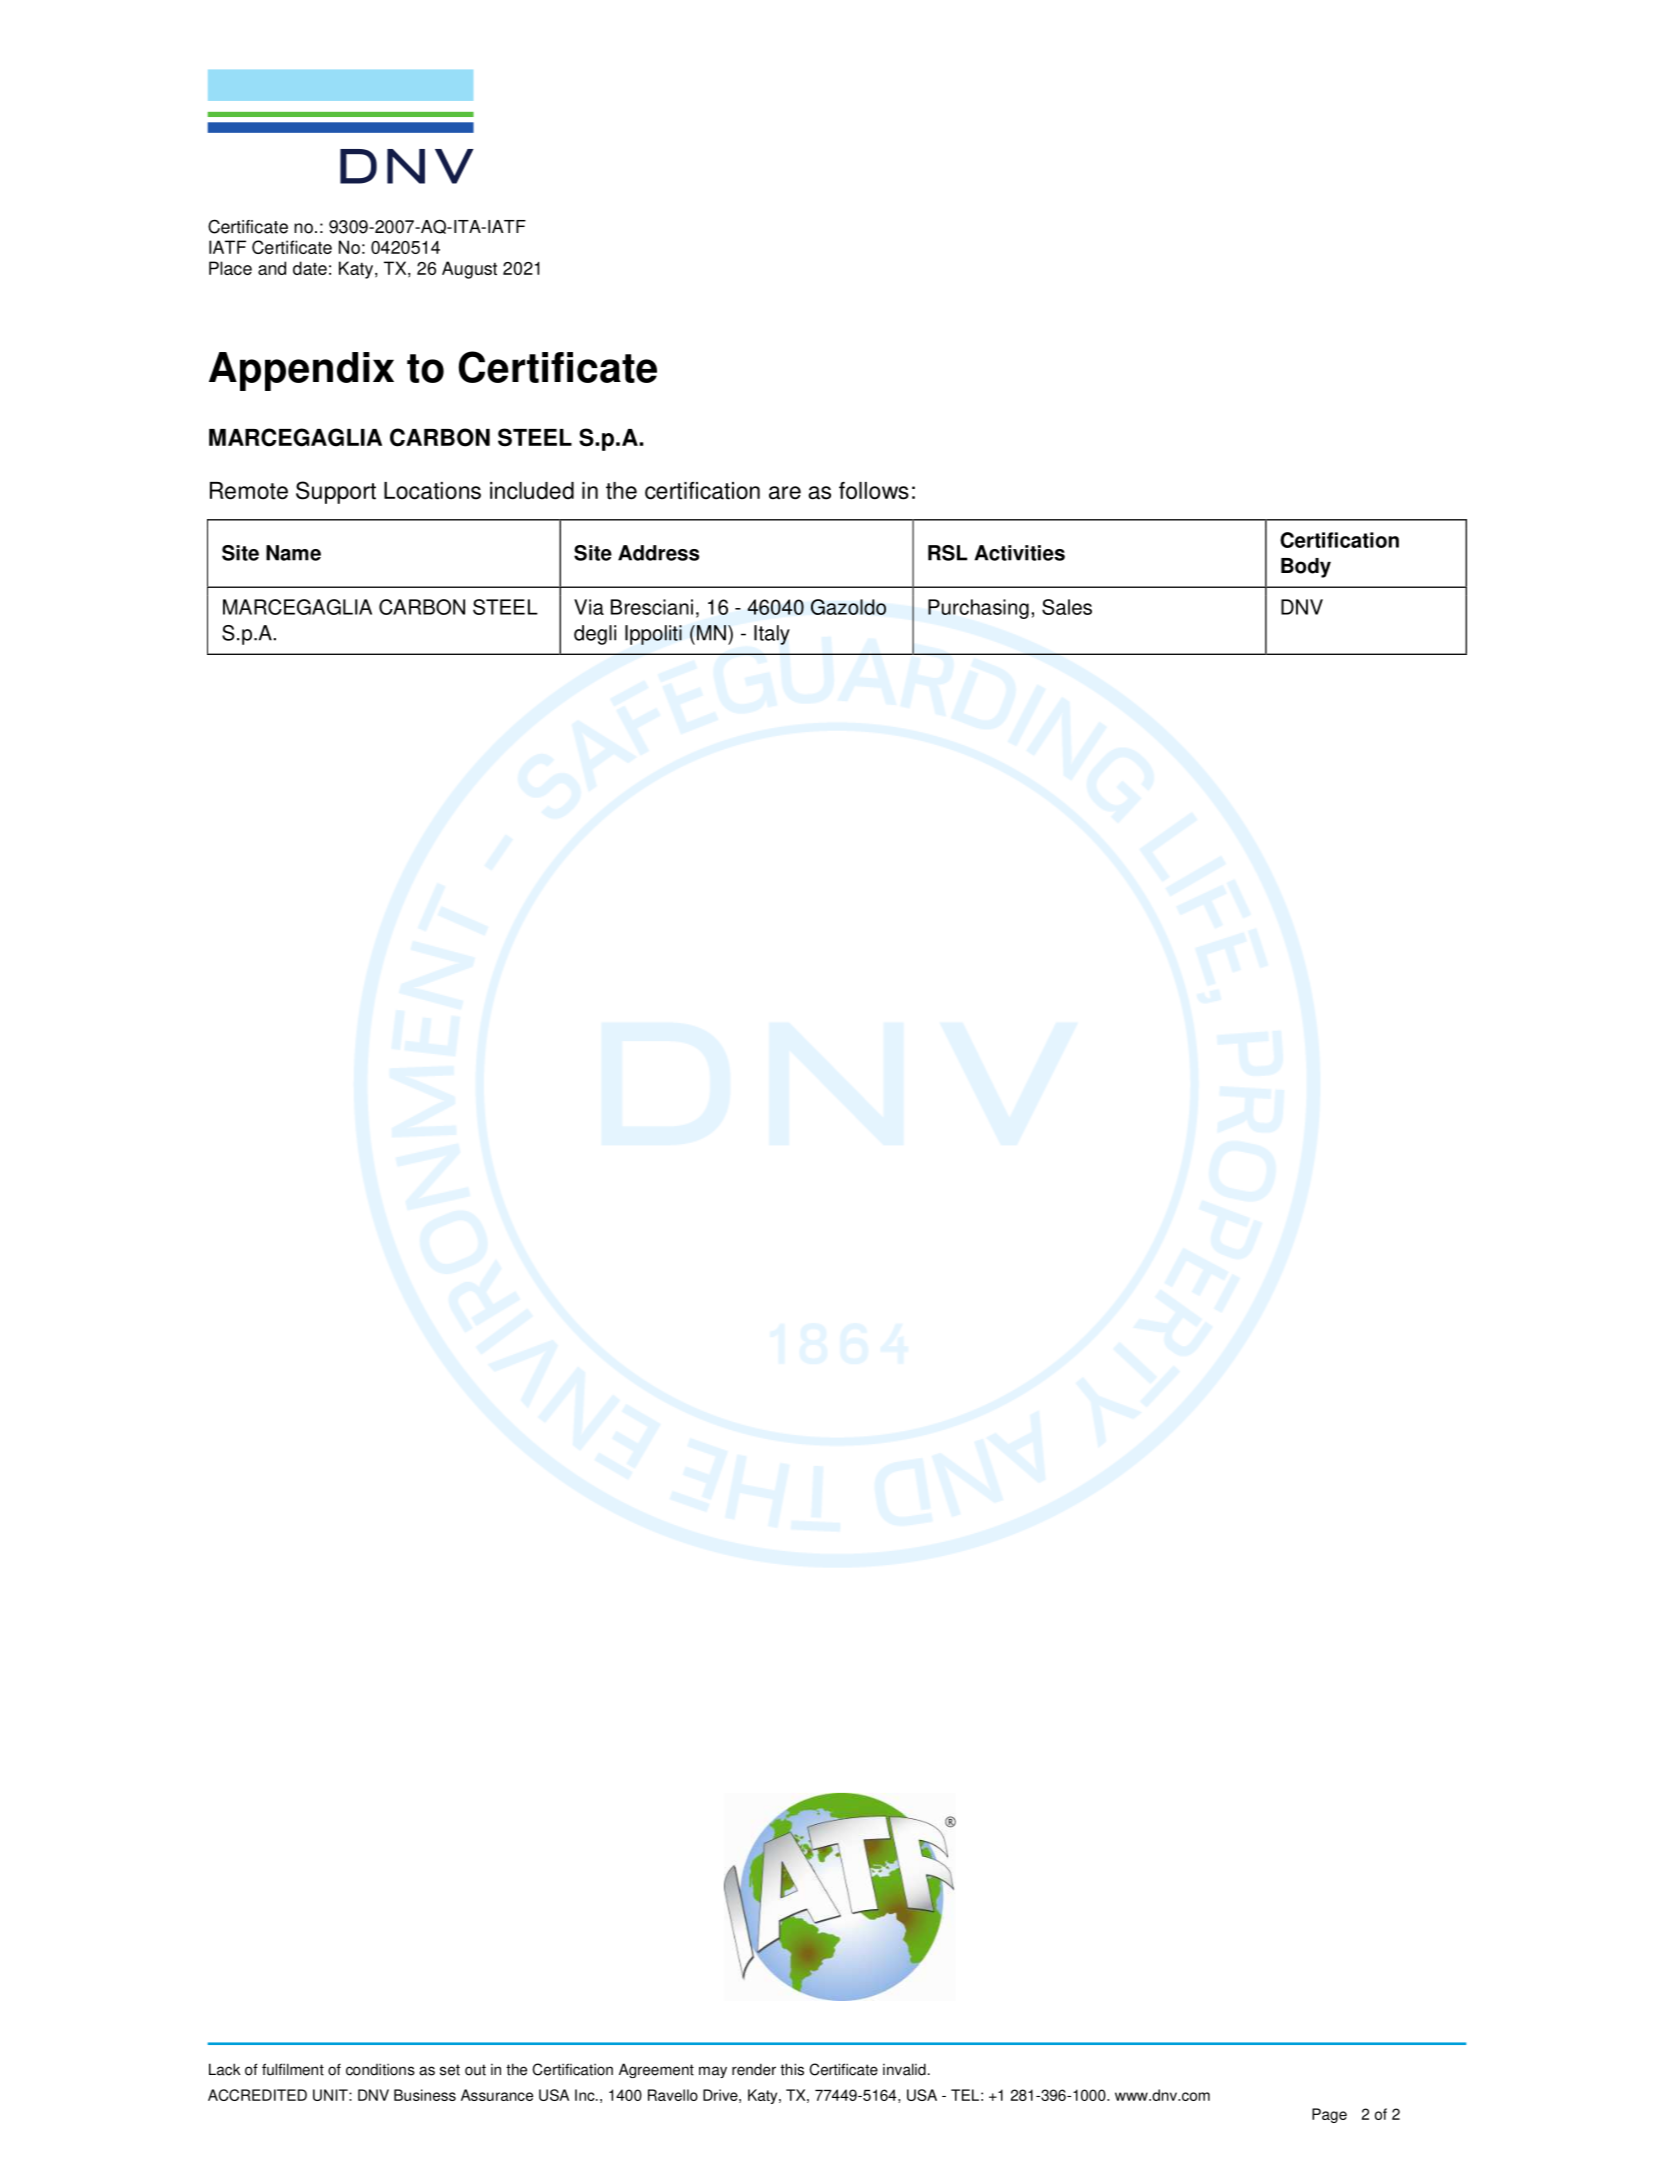 This document has height=2170, width=1676. I want to click on conditions, so click(380, 2069).
